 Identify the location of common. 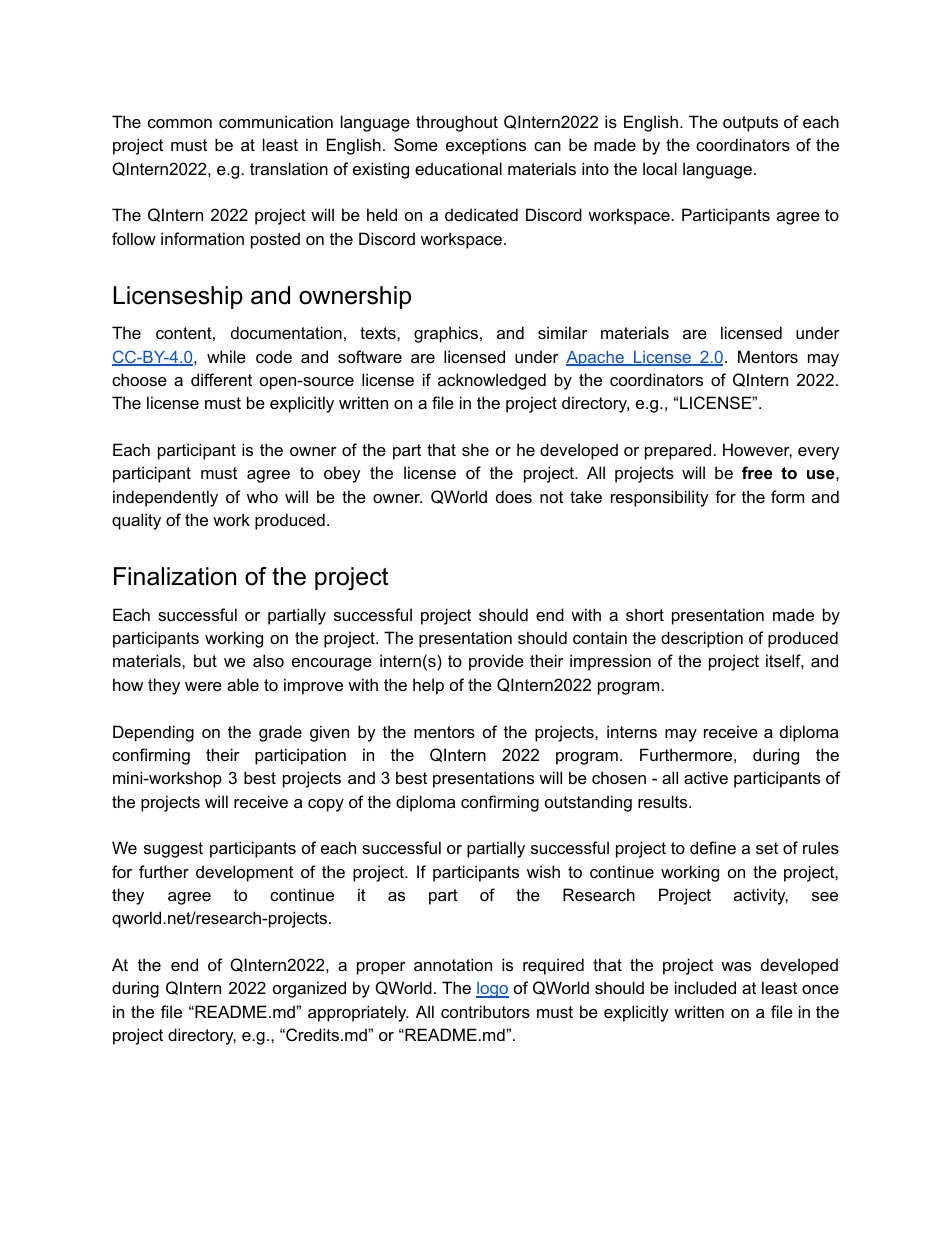
(180, 123).
